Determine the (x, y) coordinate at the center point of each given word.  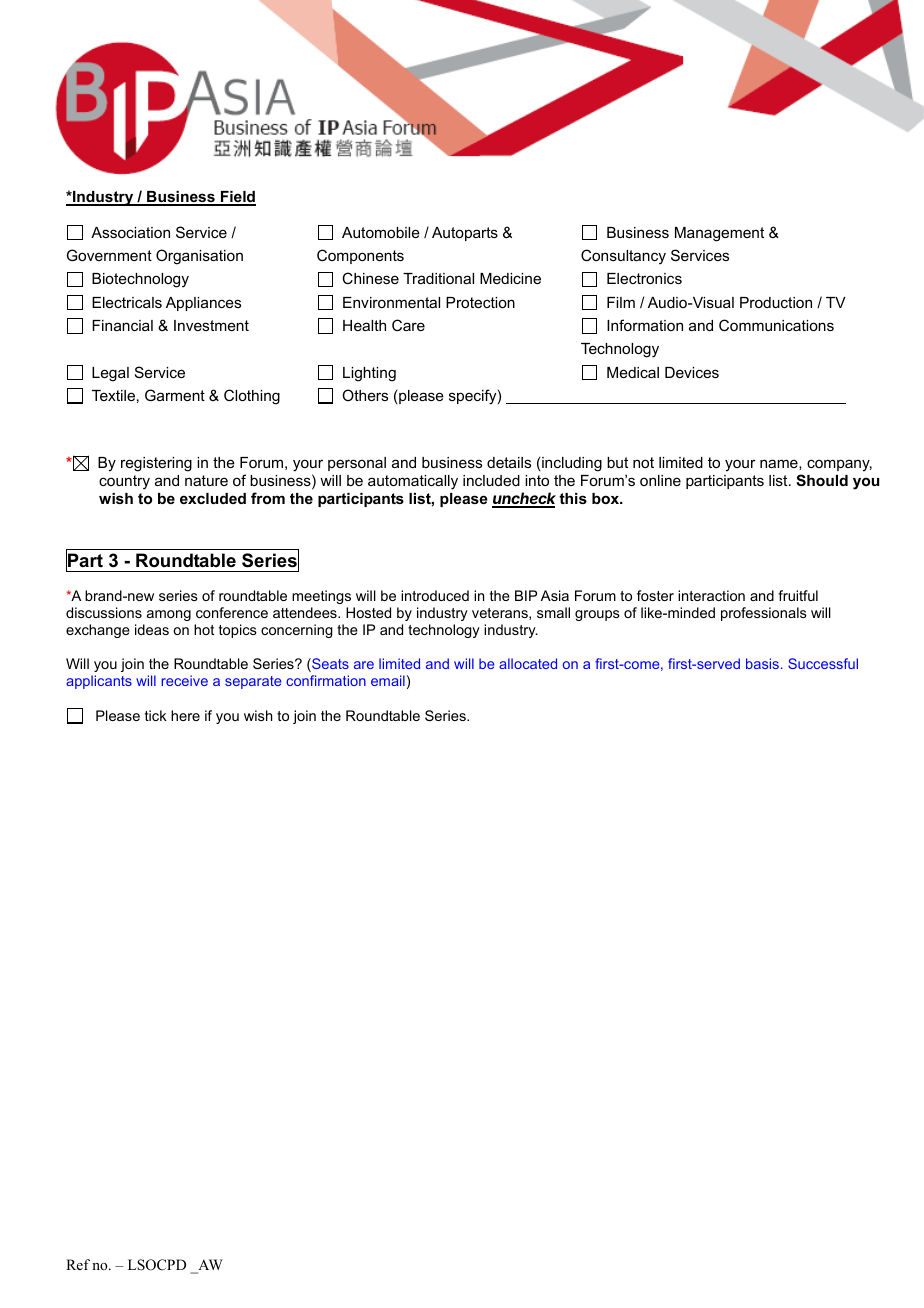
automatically (413, 482)
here (185, 715)
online (660, 480)
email (388, 680)
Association (130, 232)
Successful (823, 663)
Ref (78, 1264)
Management (719, 234)
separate (253, 682)
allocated (528, 663)
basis (762, 663)
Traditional (438, 278)
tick (156, 715)
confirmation (326, 680)
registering (156, 464)
